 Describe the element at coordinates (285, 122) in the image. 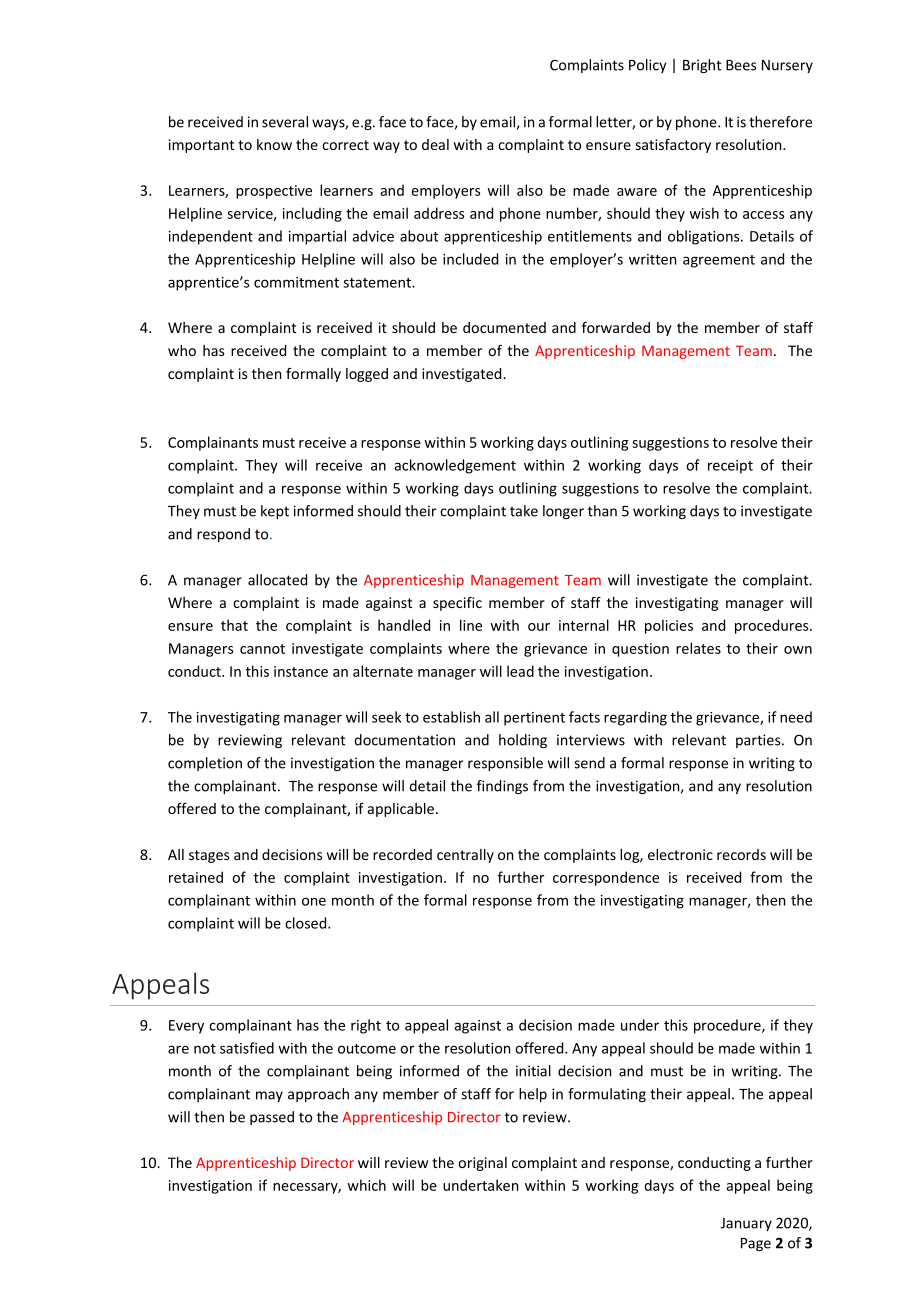

I see `several` at that location.
